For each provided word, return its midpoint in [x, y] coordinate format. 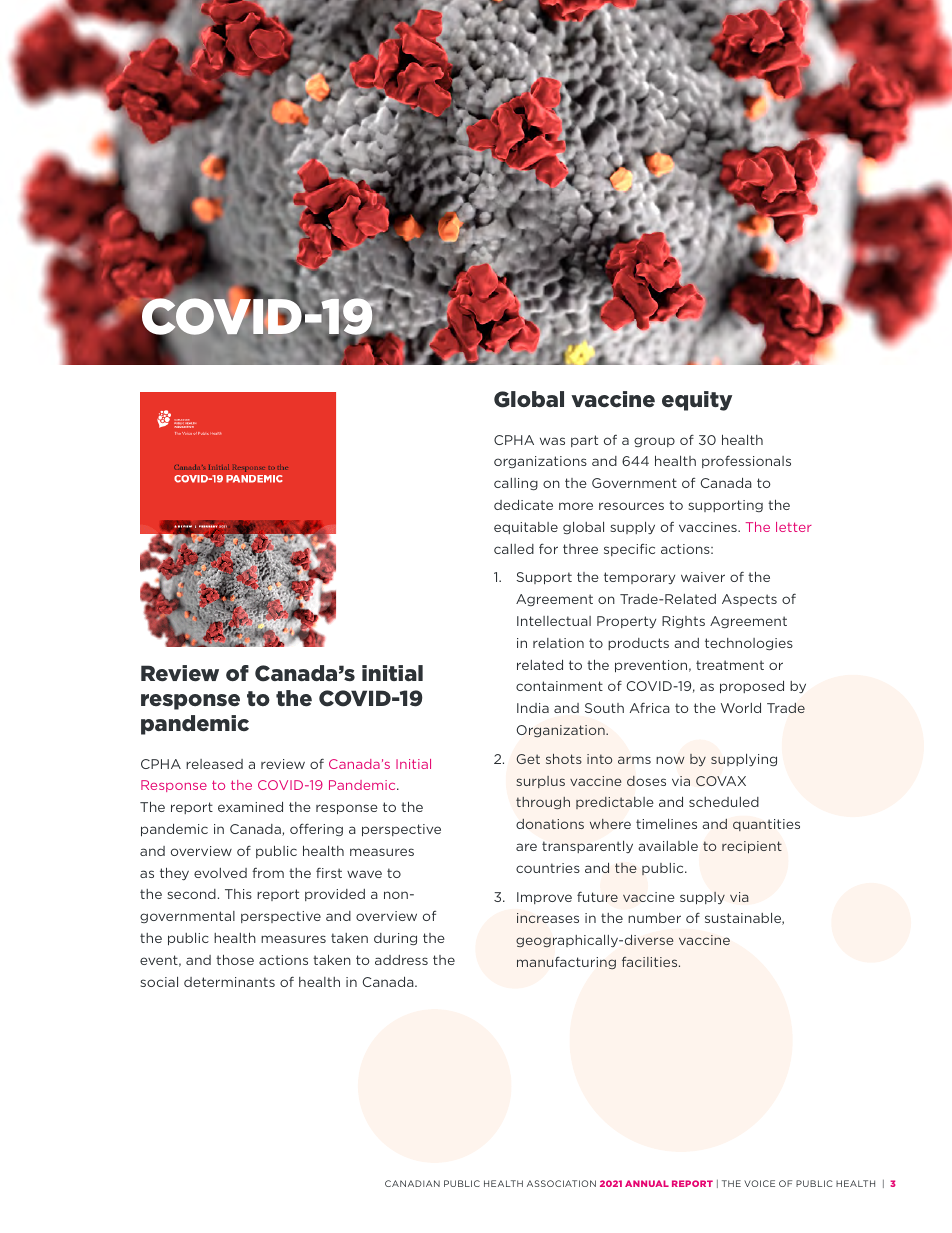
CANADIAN [412, 1183]
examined [250, 807]
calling [516, 484]
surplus [541, 782]
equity [697, 401]
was [552, 441]
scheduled [724, 802]
